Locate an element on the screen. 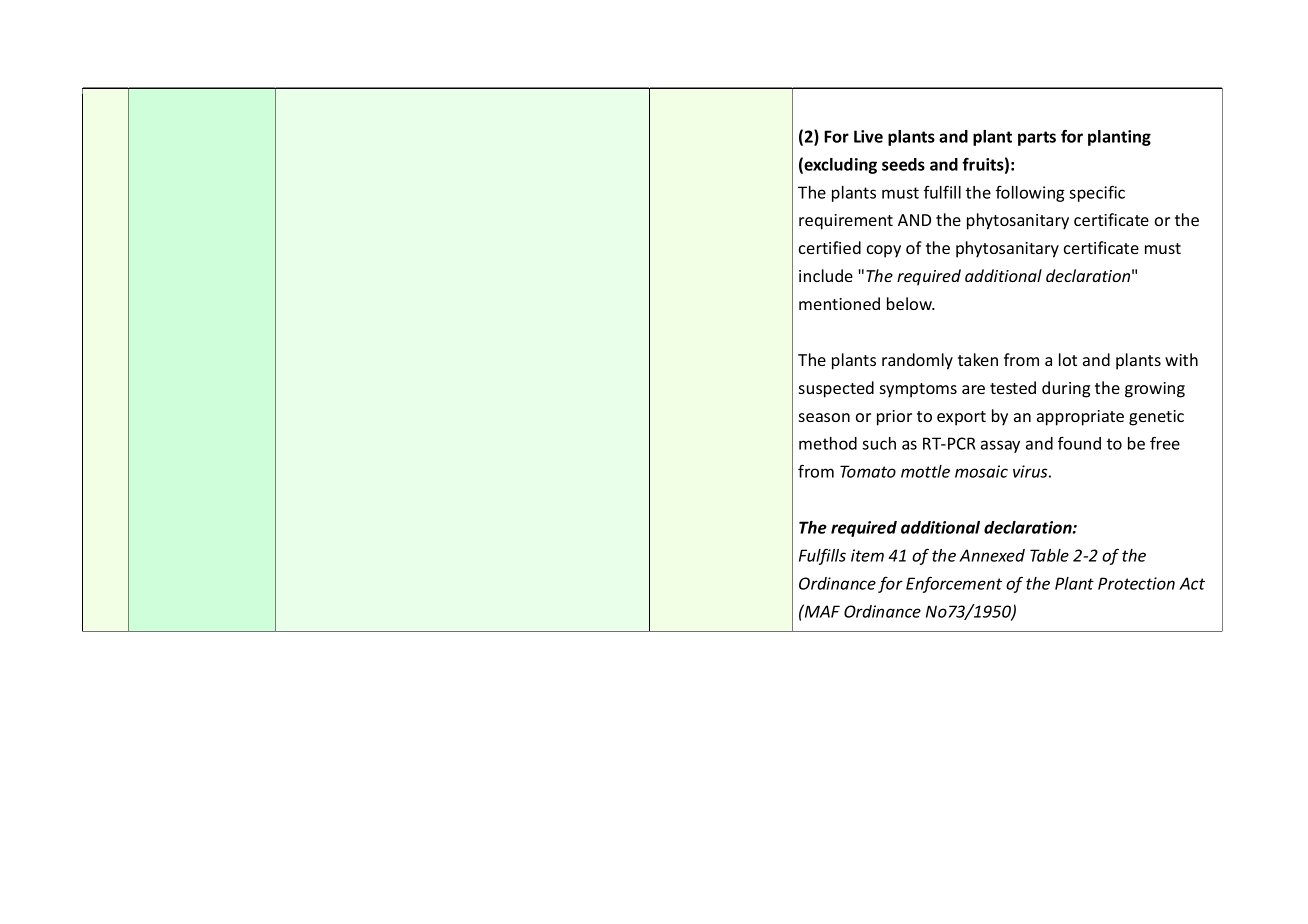 The image size is (1308, 924). growing is located at coordinates (1155, 390).
